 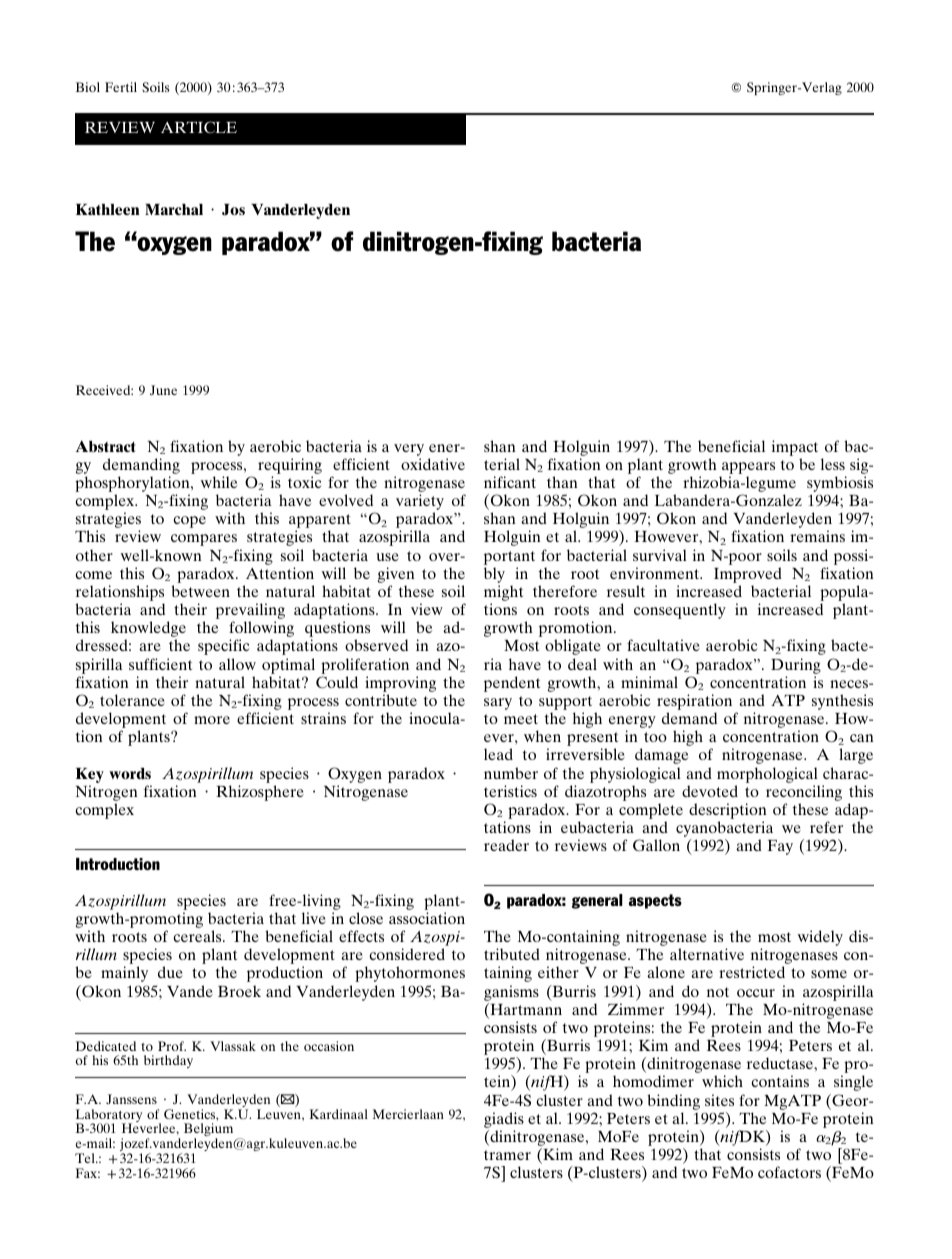 What do you see at coordinates (795, 448) in the screenshot?
I see `impact` at bounding box center [795, 448].
